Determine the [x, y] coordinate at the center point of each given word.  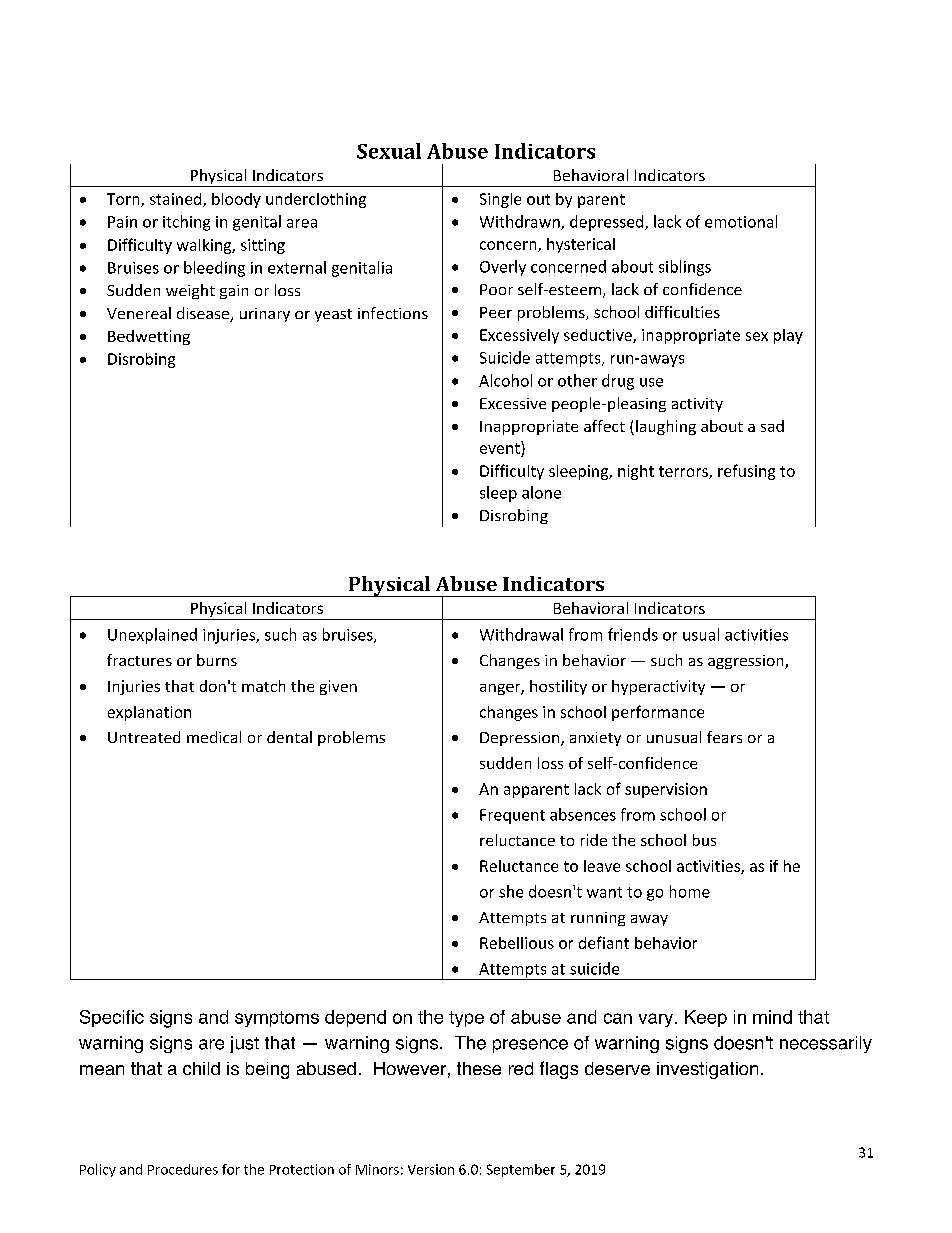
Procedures [183, 1169]
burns [217, 660]
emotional [741, 221]
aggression [747, 662]
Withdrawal [521, 634]
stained [177, 200]
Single [500, 200]
